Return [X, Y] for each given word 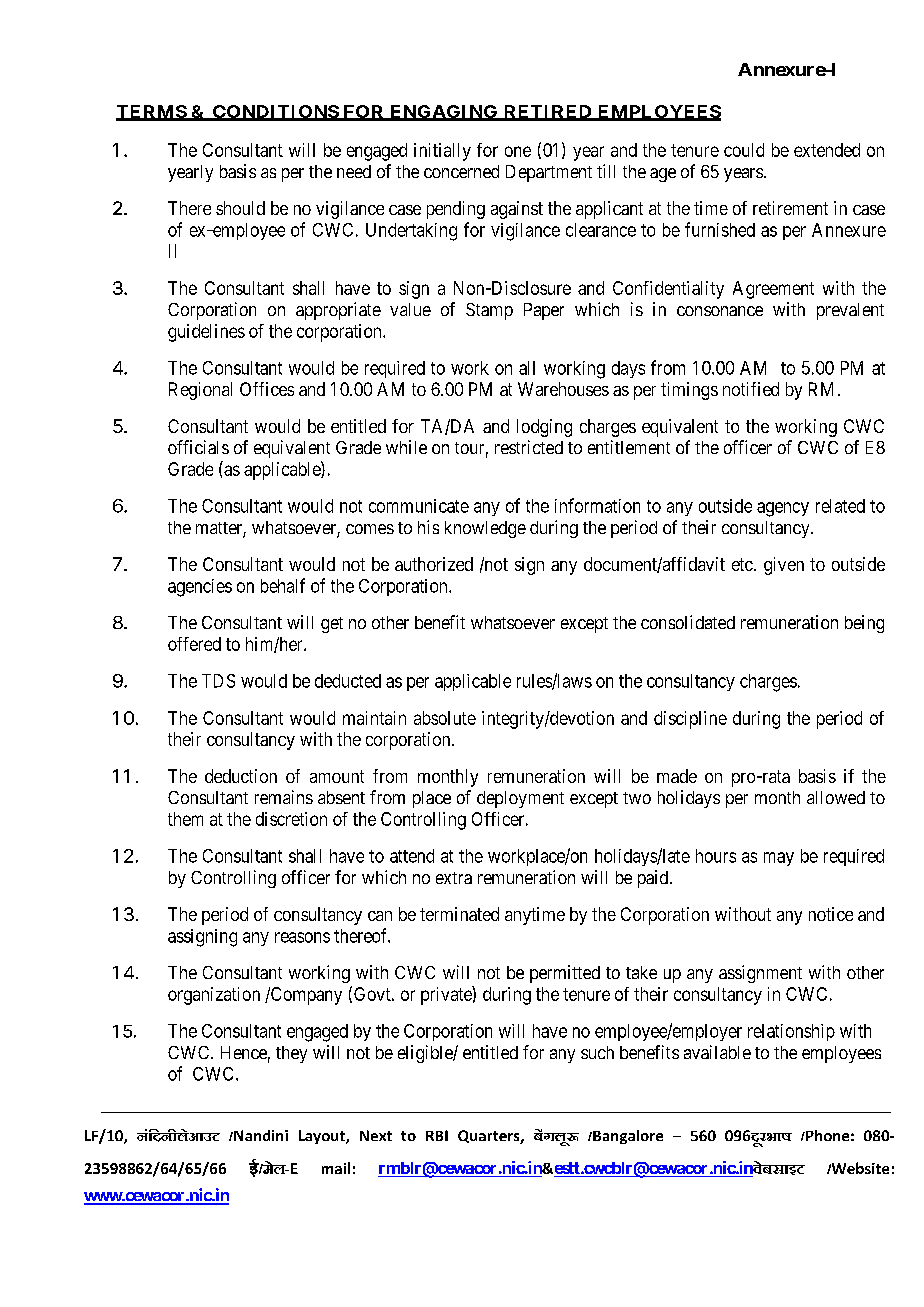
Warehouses [563, 389]
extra [454, 878]
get [332, 625]
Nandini [260, 1135]
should [240, 208]
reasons [302, 937]
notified [751, 389]
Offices [267, 389]
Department [549, 173]
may [779, 859]
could [744, 150]
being [864, 624]
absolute [445, 718]
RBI [437, 1135]
